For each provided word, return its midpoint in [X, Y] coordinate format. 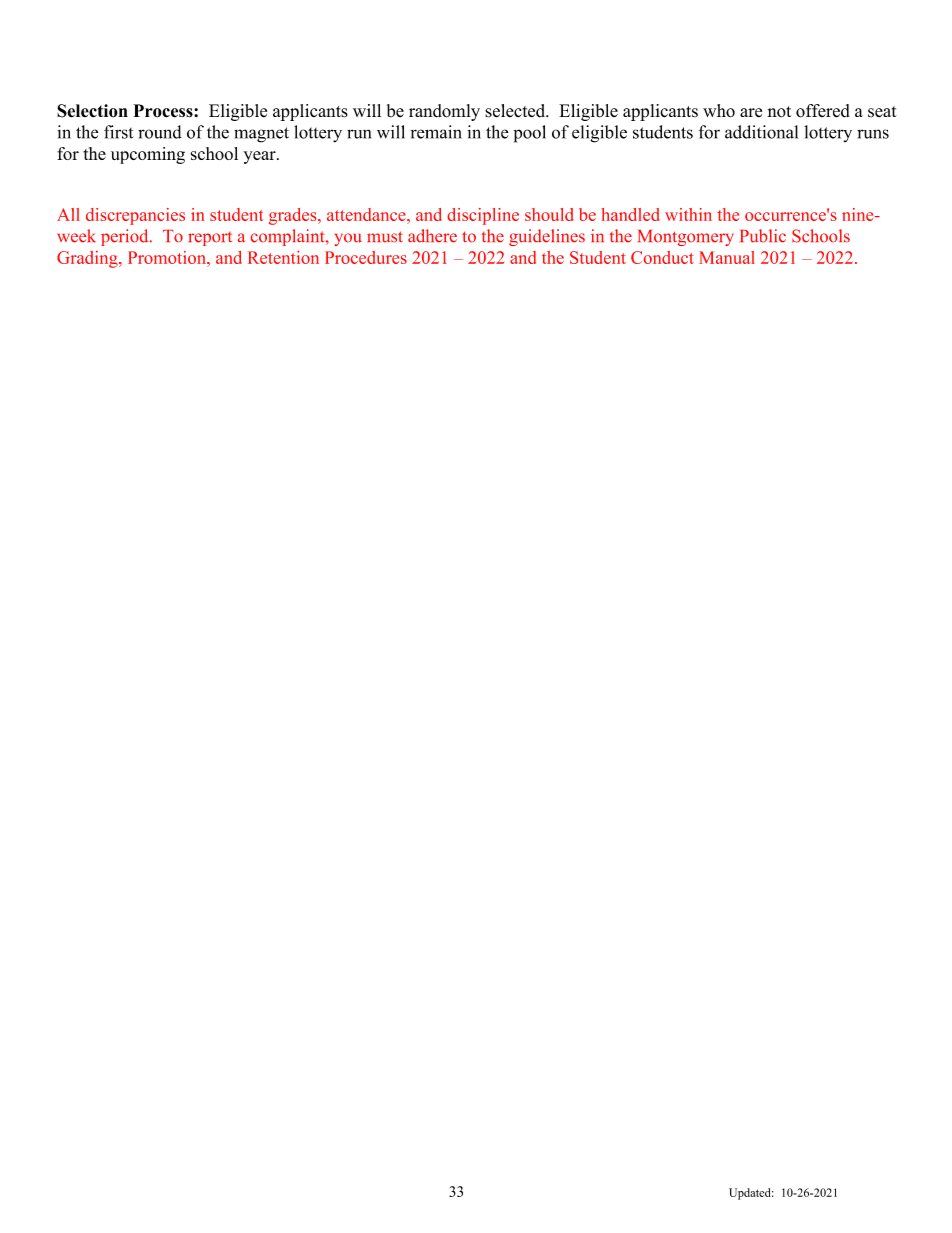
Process [164, 111]
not [779, 112]
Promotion [168, 257]
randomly [444, 112]
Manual [727, 257]
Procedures [366, 257]
